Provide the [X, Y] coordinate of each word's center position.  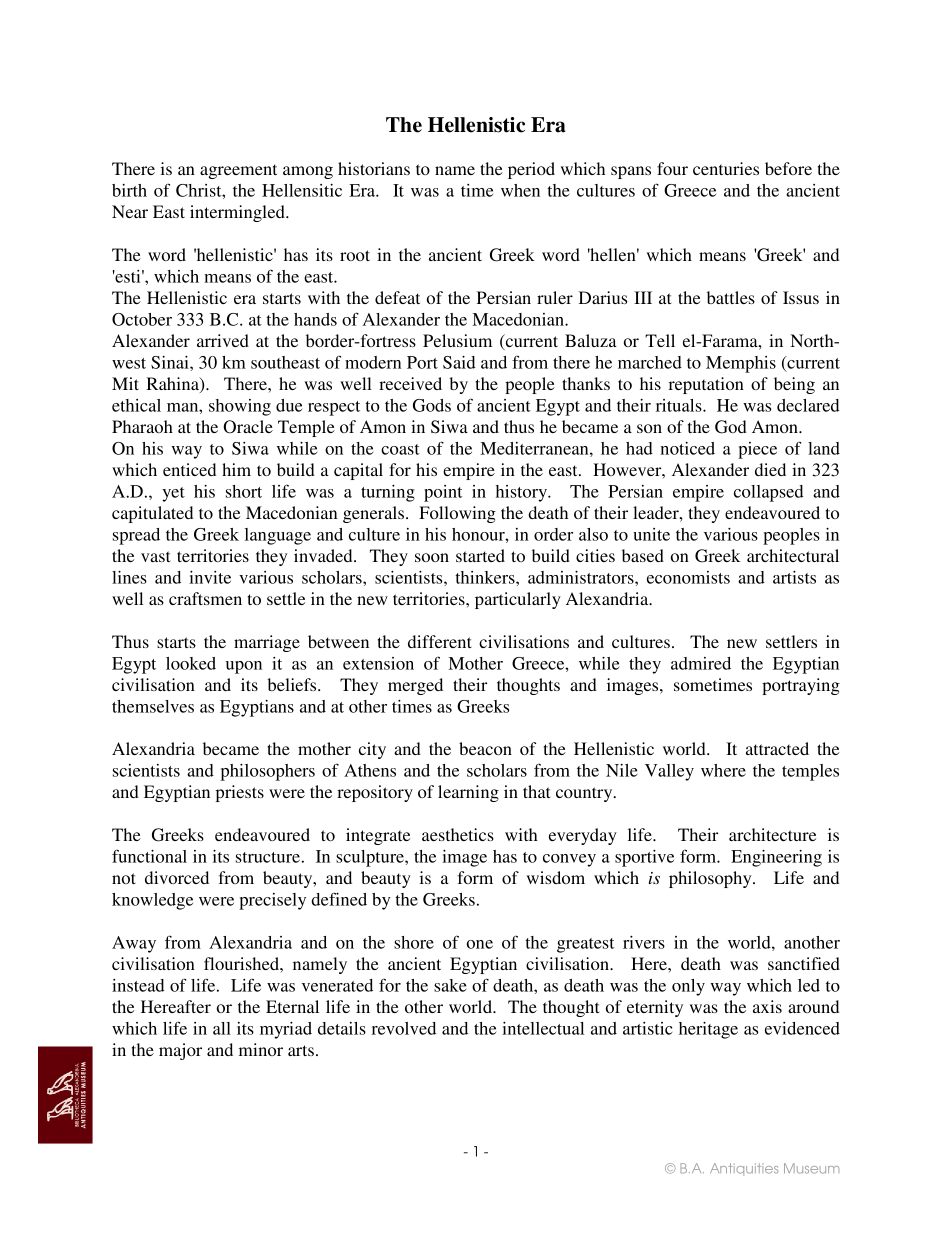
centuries [726, 168]
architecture [772, 834]
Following [457, 514]
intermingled [238, 213]
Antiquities [744, 1169]
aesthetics [458, 834]
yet [173, 494]
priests [240, 793]
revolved [404, 1028]
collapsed [769, 493]
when [520, 190]
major [180, 1051]
